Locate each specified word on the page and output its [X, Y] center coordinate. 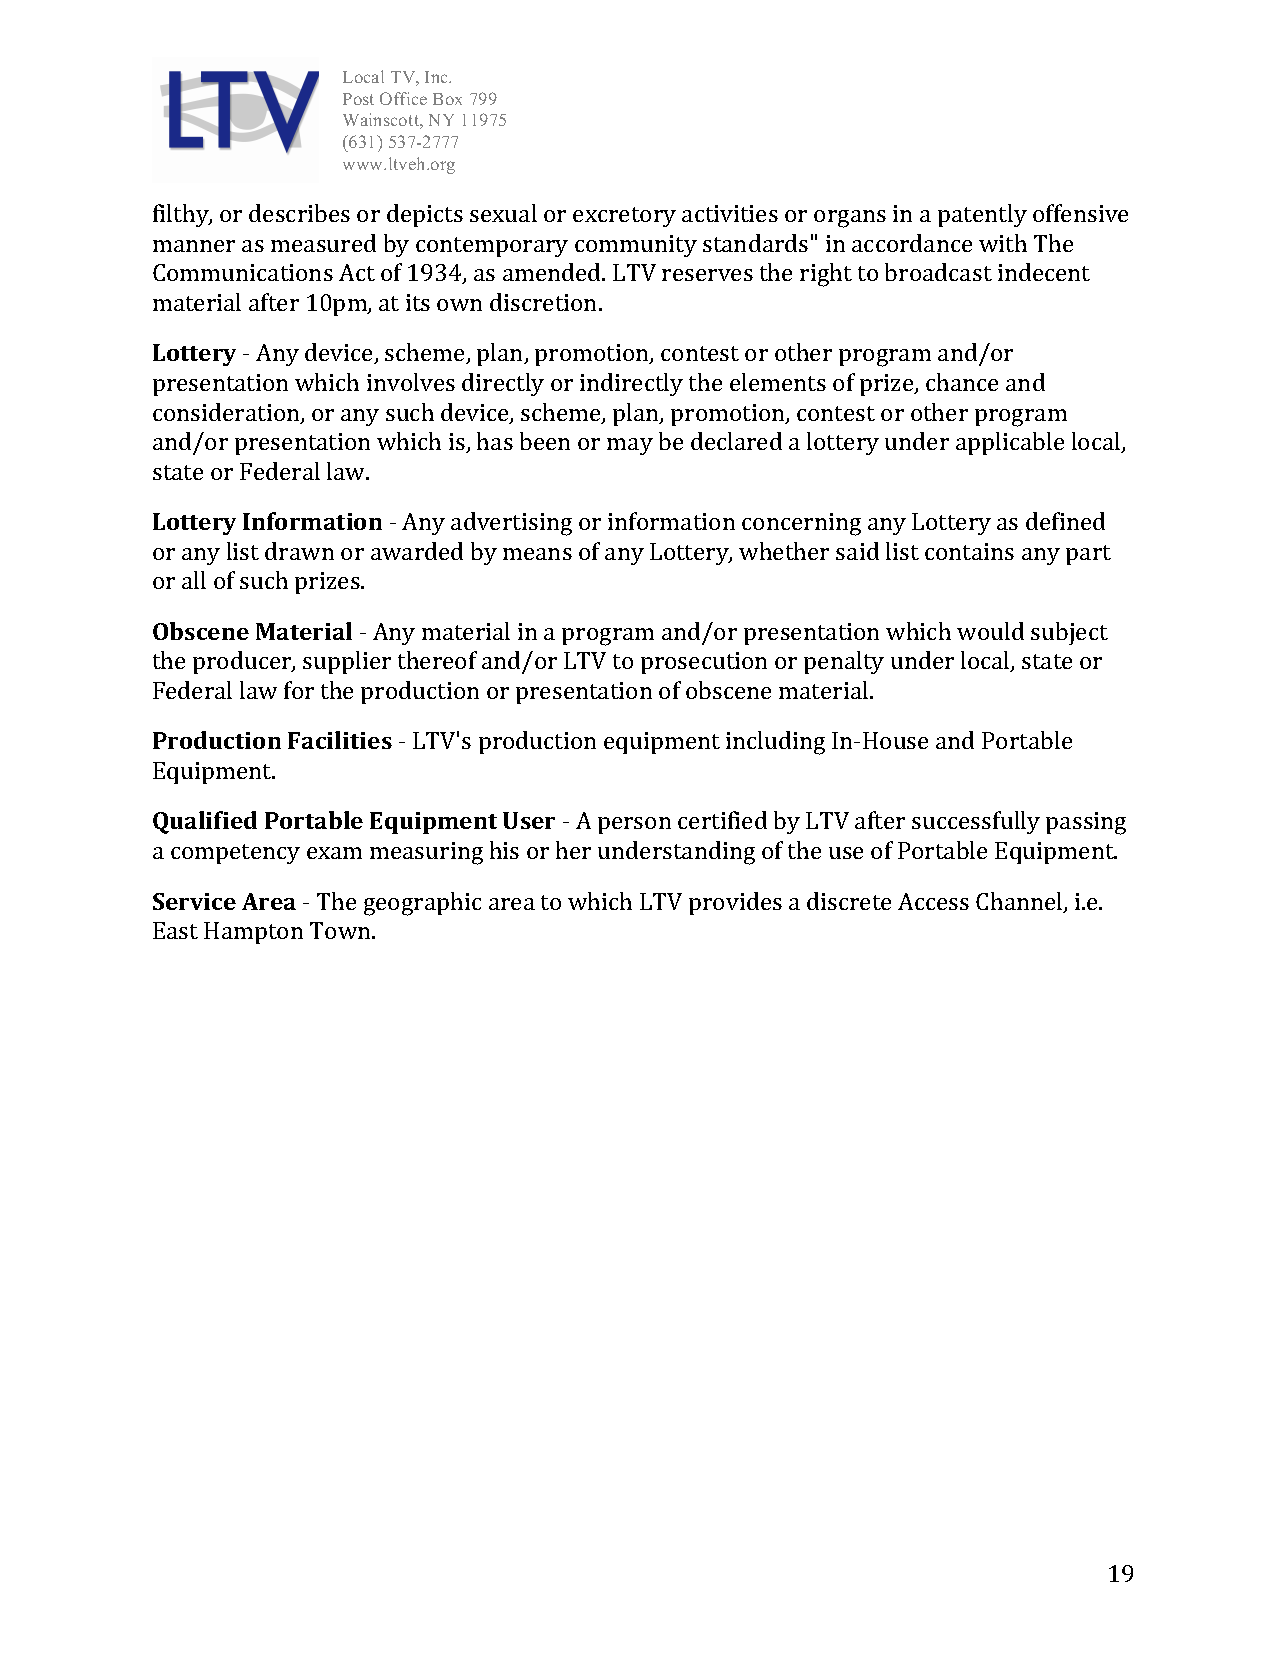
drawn [299, 551]
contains [969, 551]
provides [735, 903]
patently [982, 215]
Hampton [253, 933]
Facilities [340, 740]
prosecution [704, 663]
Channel [1020, 902]
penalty [844, 662]
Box [447, 99]
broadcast [938, 272]
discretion [545, 302]
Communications [243, 272]
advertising [511, 524]
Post [358, 99]
